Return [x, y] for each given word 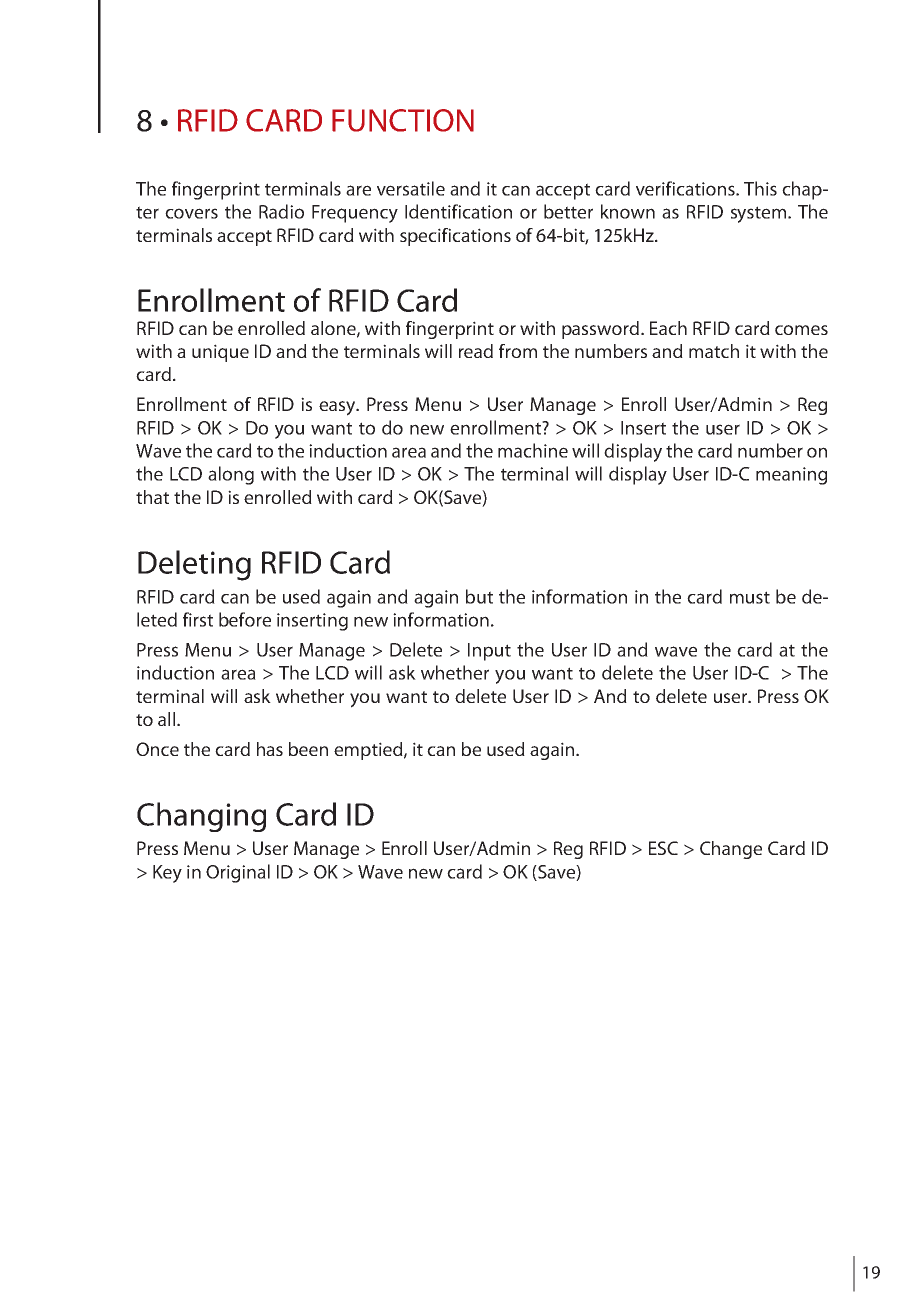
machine [533, 450]
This [760, 188]
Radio [281, 211]
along [231, 475]
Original [238, 873]
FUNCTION [403, 120]
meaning [791, 476]
